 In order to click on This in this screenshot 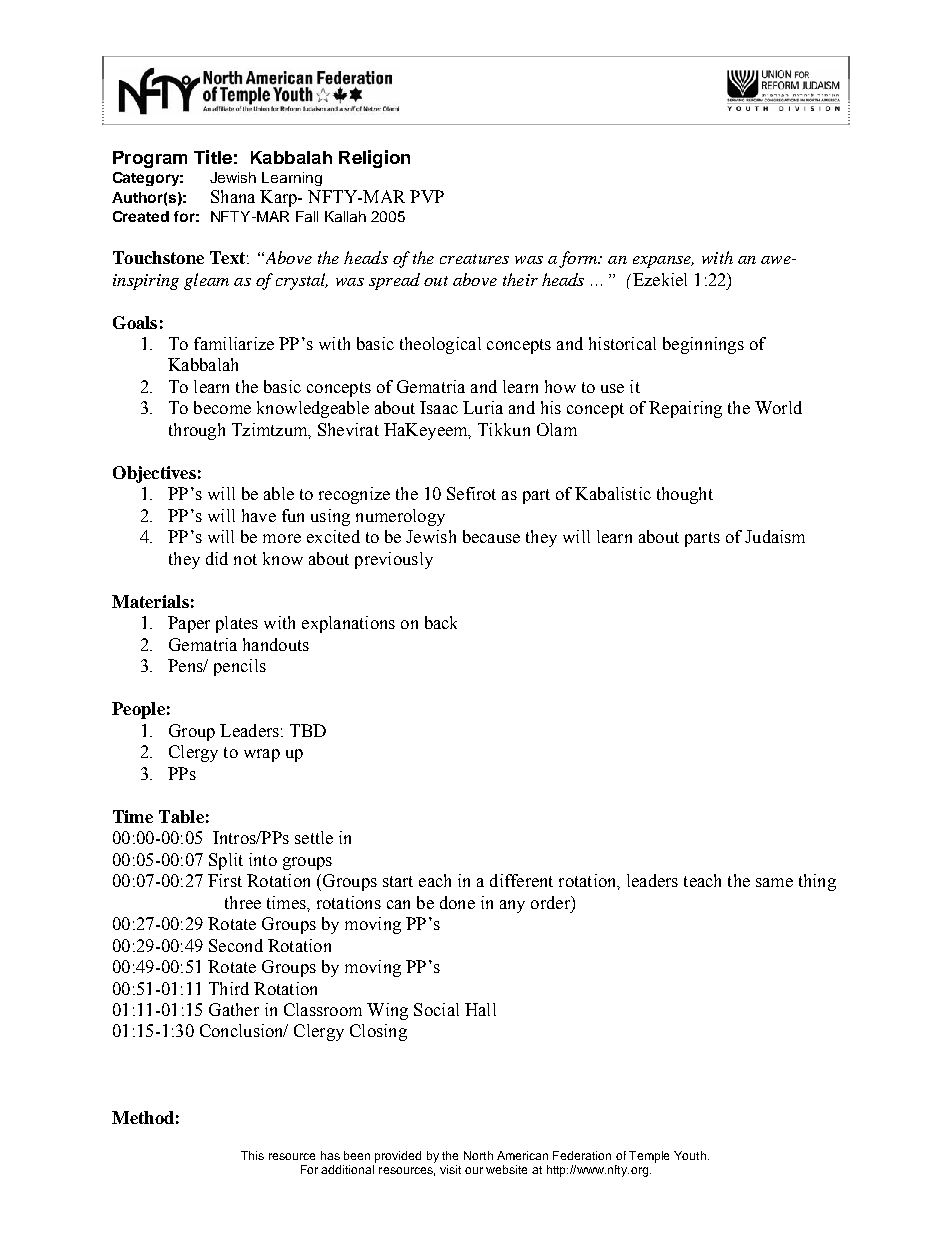, I will do `click(252, 1155)`.
